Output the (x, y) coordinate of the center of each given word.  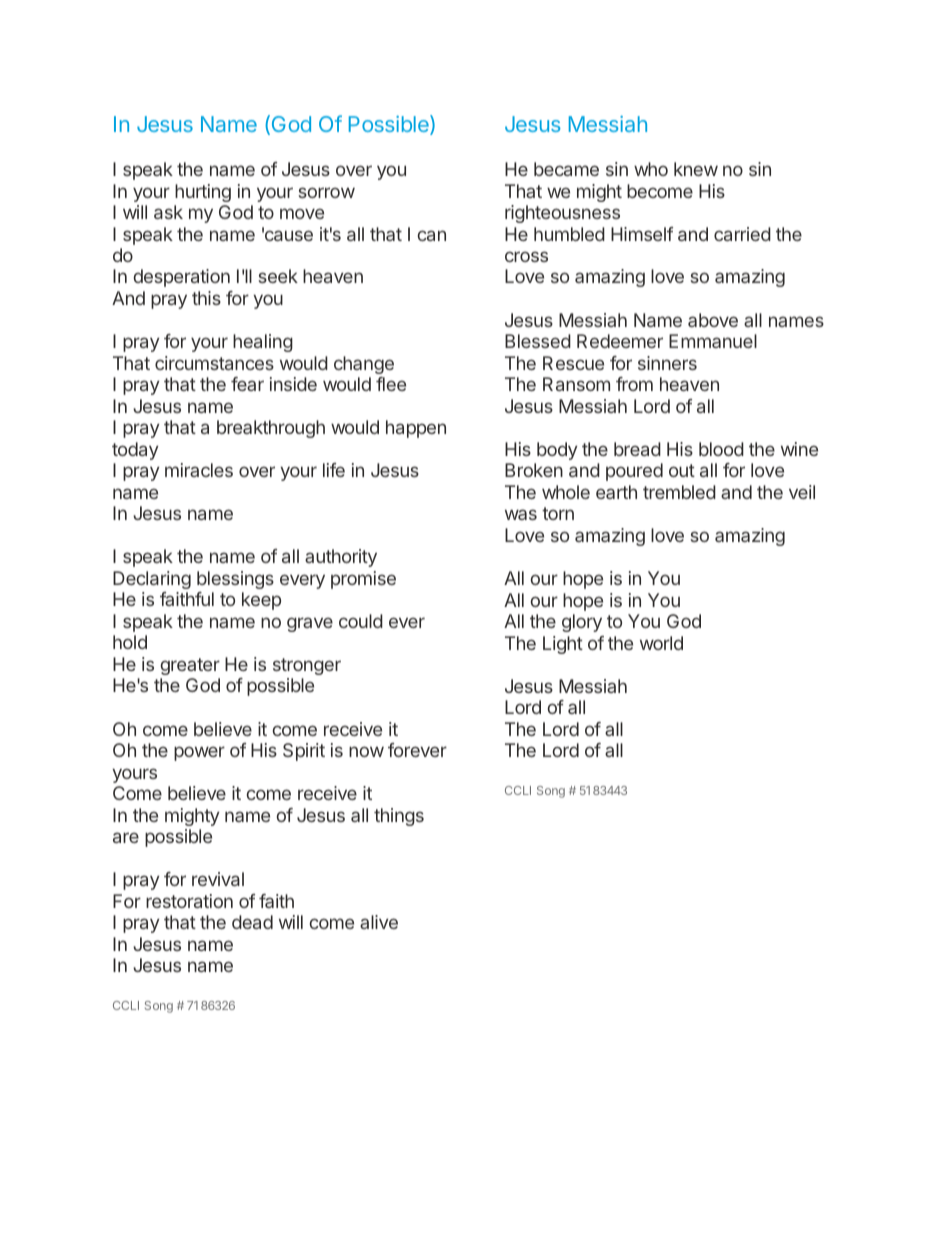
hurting (203, 193)
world (661, 643)
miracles (199, 470)
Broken (534, 470)
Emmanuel (713, 341)
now (366, 751)
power (199, 753)
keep (261, 601)
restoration (189, 901)
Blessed (538, 341)
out (682, 470)
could (361, 621)
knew (696, 169)
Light (563, 645)
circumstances (214, 363)
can (431, 235)
